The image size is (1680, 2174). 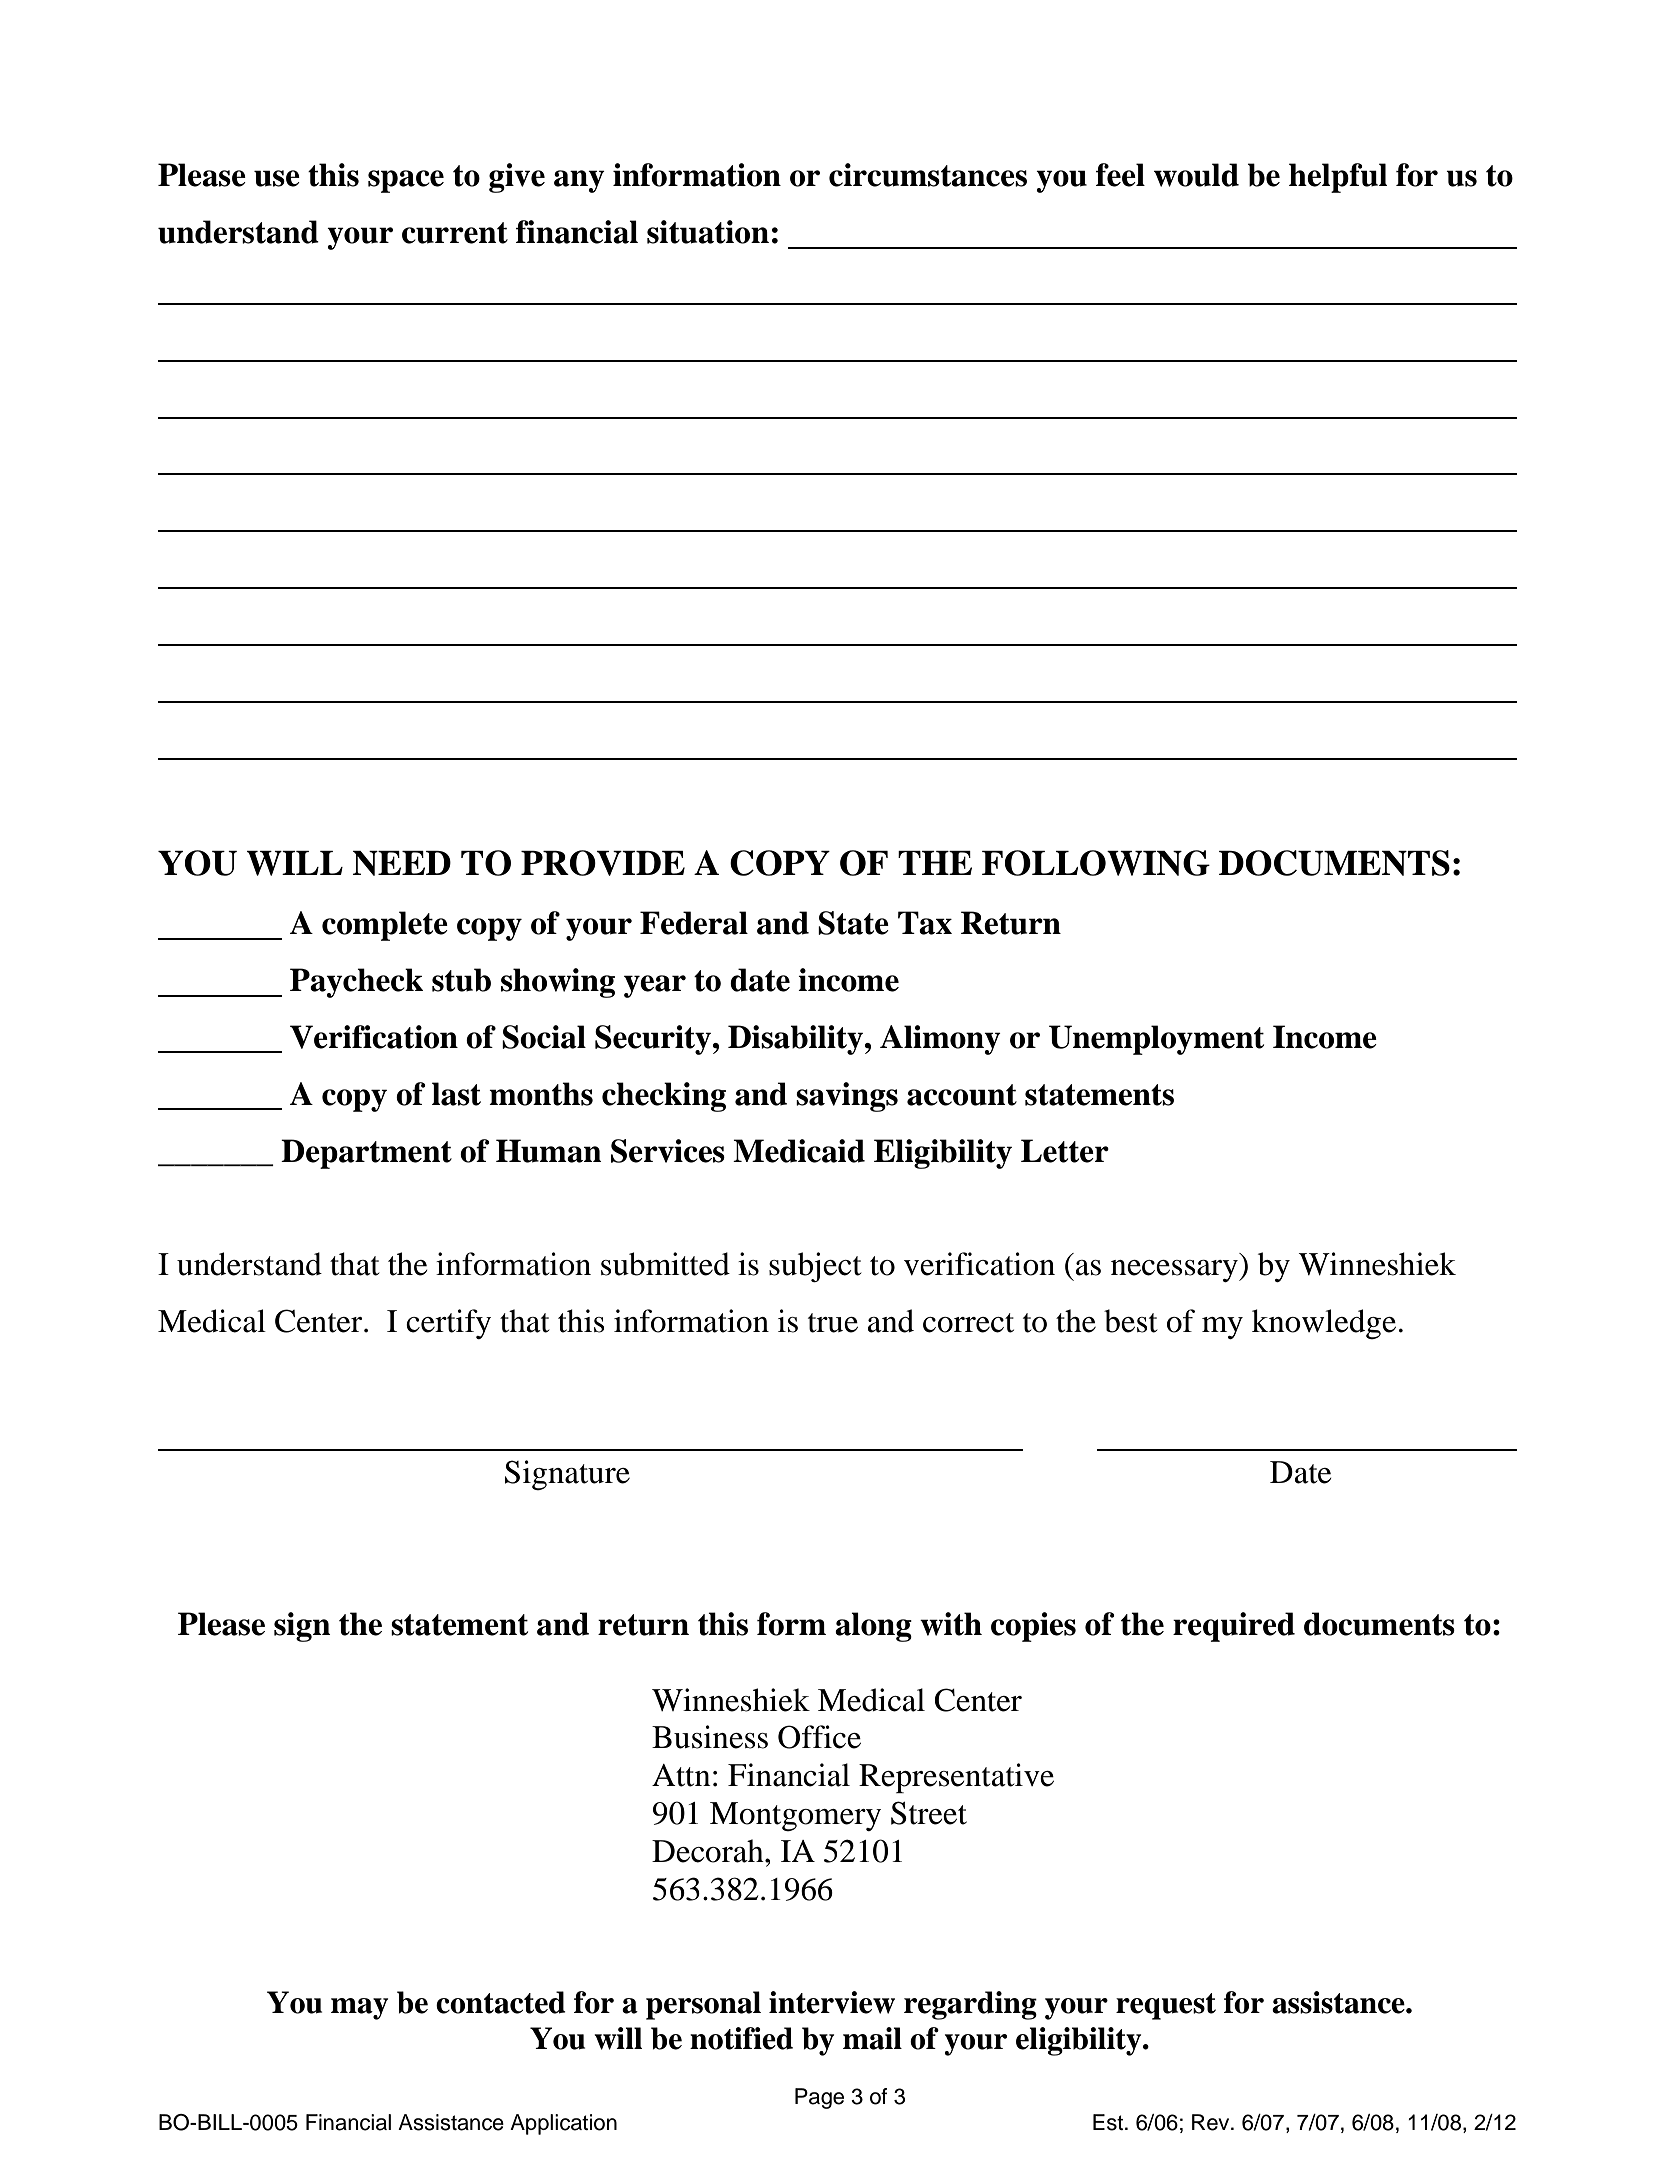 I want to click on Medicaid, so click(x=799, y=1151).
